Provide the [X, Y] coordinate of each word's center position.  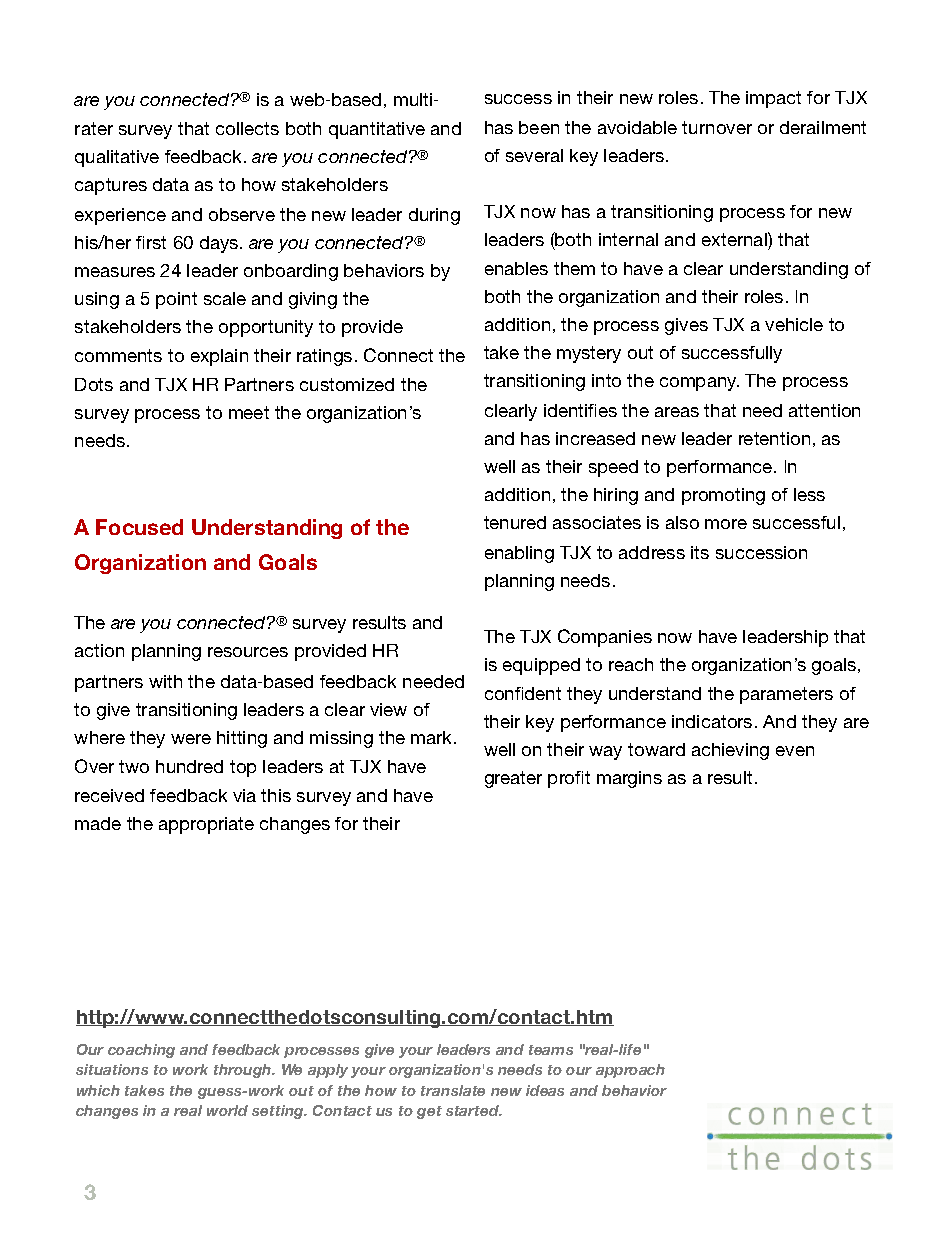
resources [248, 652]
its [700, 552]
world [227, 1110]
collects [247, 128]
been [539, 127]
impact [773, 99]
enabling [519, 554]
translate [453, 1090]
